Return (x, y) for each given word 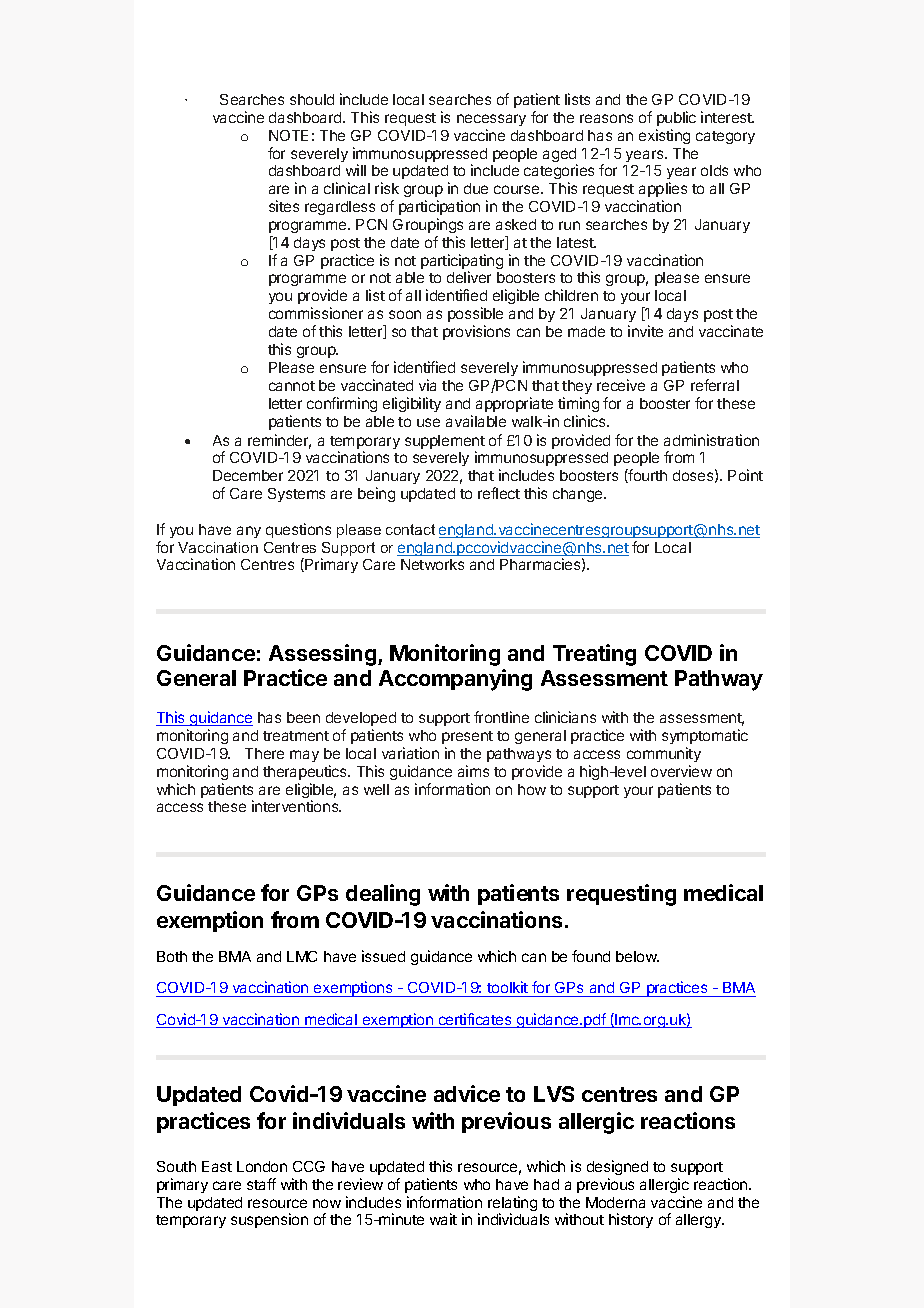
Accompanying (455, 680)
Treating (594, 655)
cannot (292, 386)
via (427, 385)
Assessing (324, 655)
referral (715, 385)
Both (172, 956)
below (637, 956)
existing (664, 136)
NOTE (288, 135)
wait (443, 1219)
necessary (491, 120)
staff (261, 1184)
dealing (383, 895)
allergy (699, 1221)
